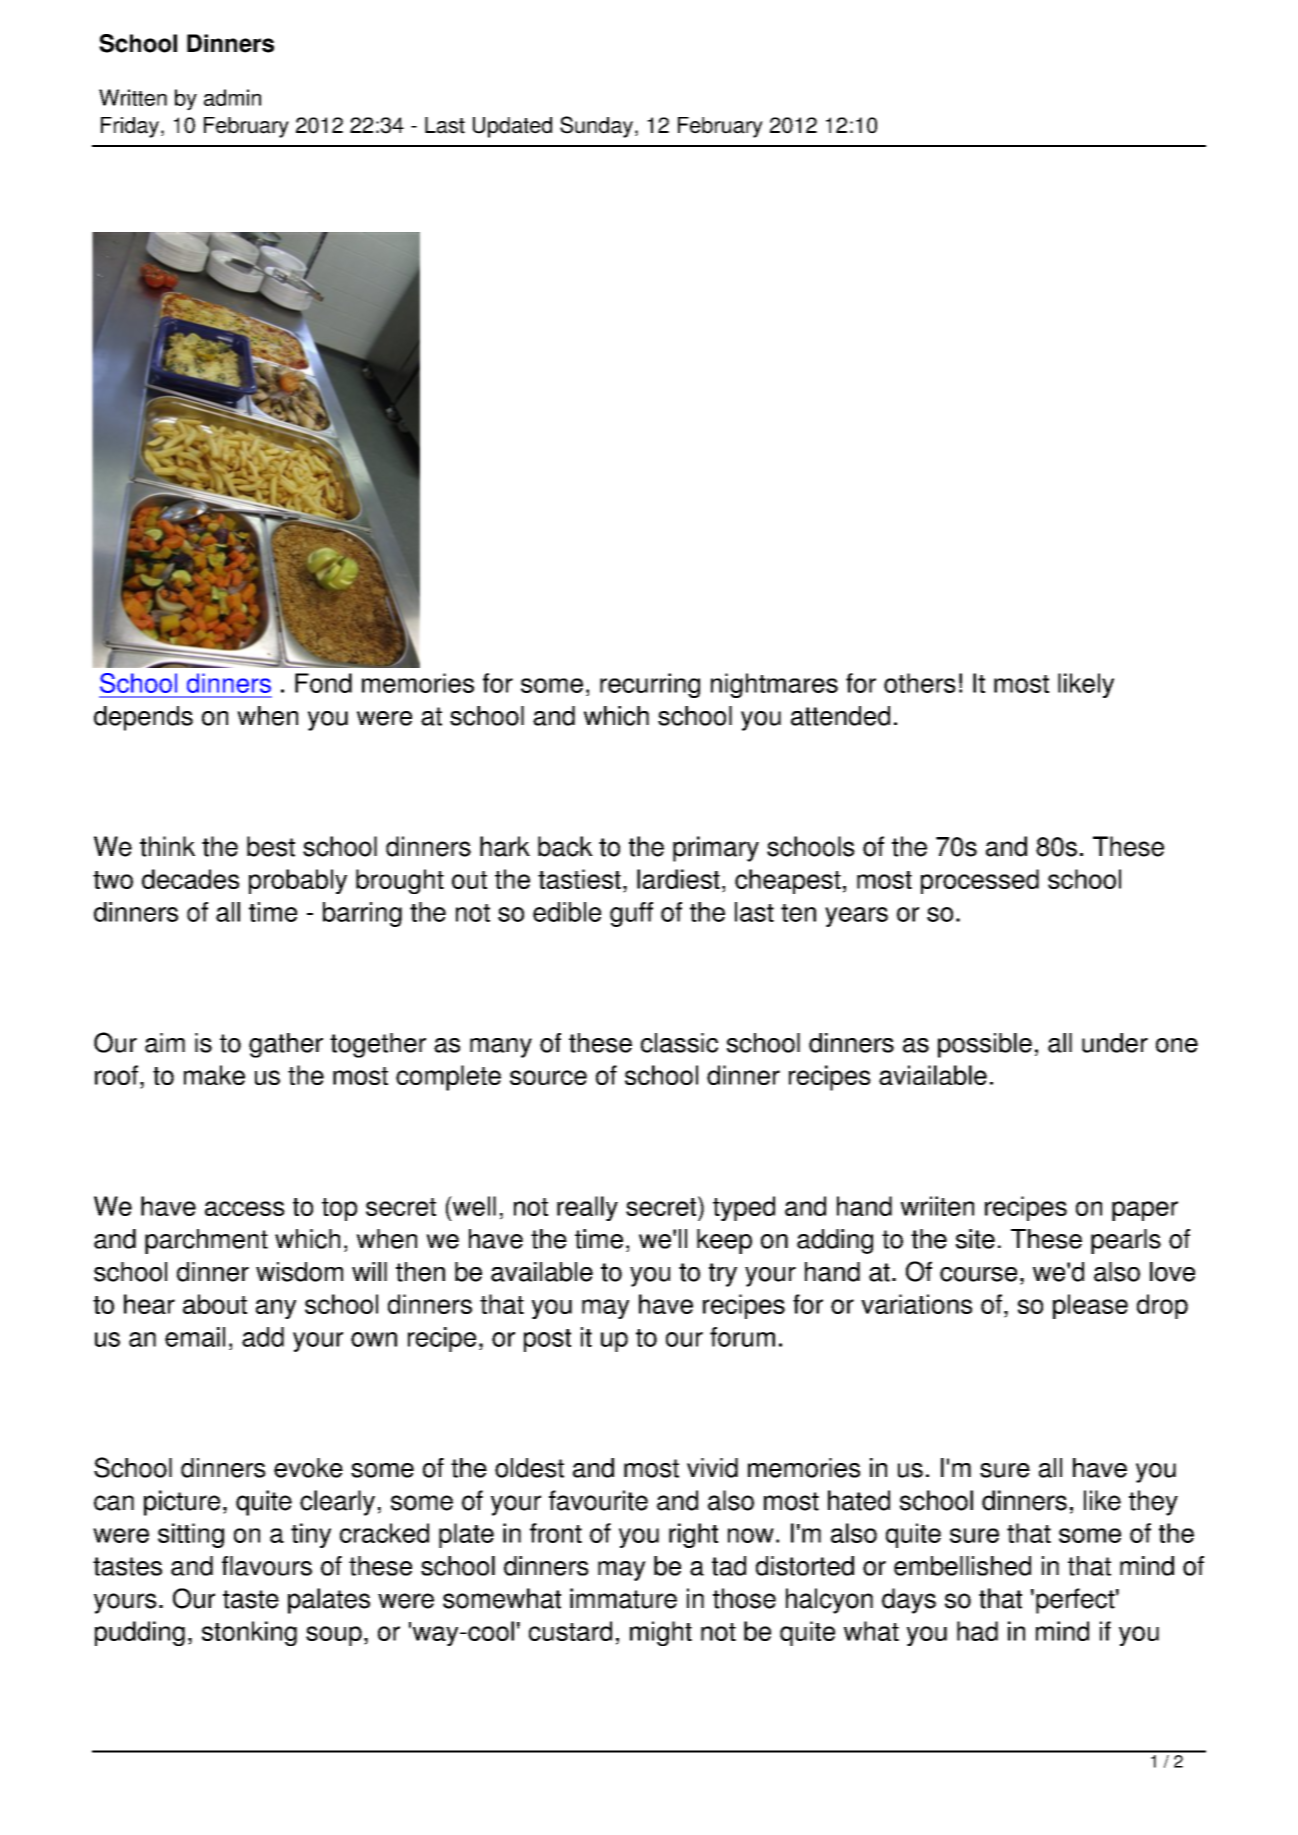 The width and height of the screenshot is (1298, 1835). Describe the element at coordinates (631, 914) in the screenshot. I see `guff` at that location.
